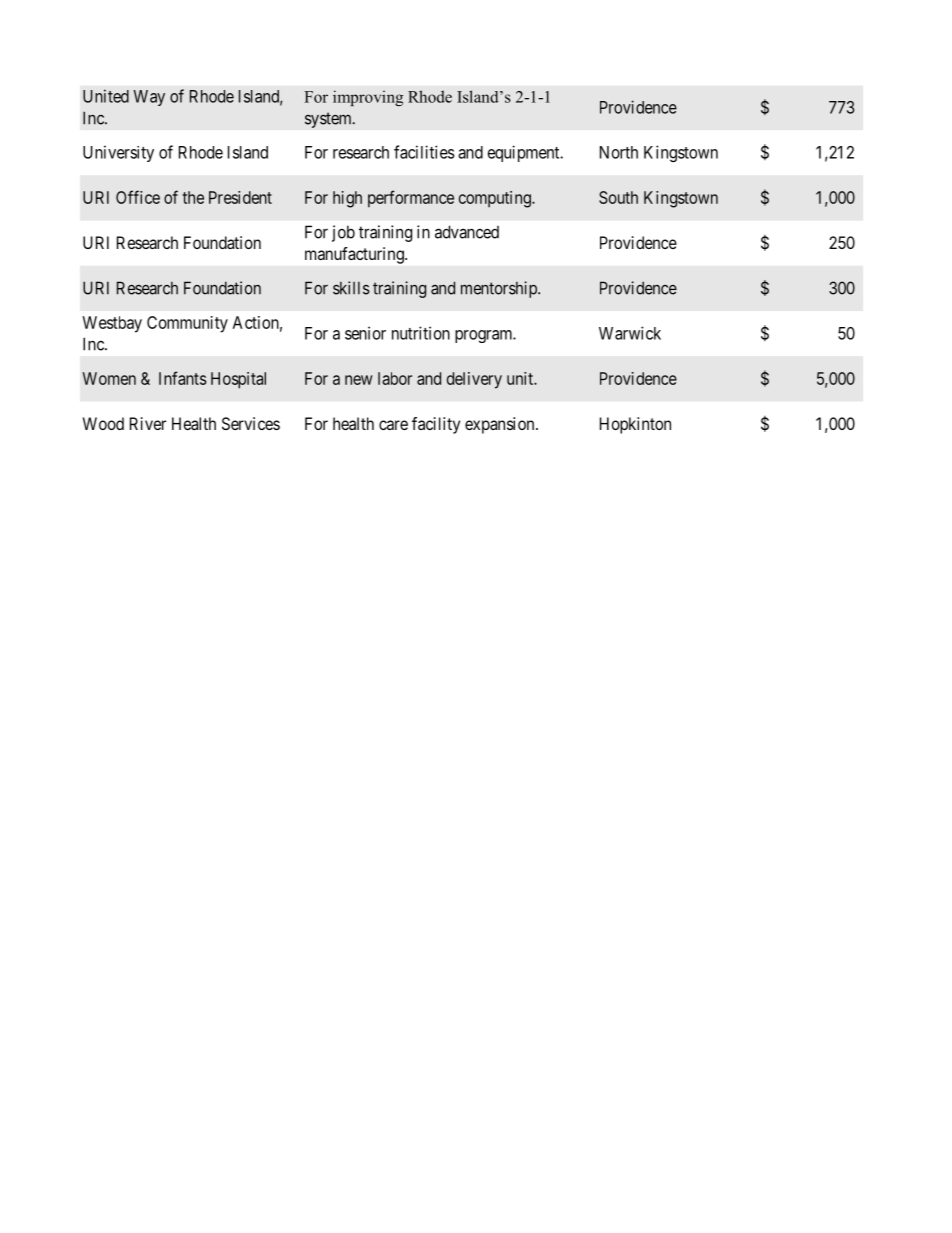 This page has height=1233, width=952. Describe the element at coordinates (467, 232) in the page. I see `advanced` at that location.
